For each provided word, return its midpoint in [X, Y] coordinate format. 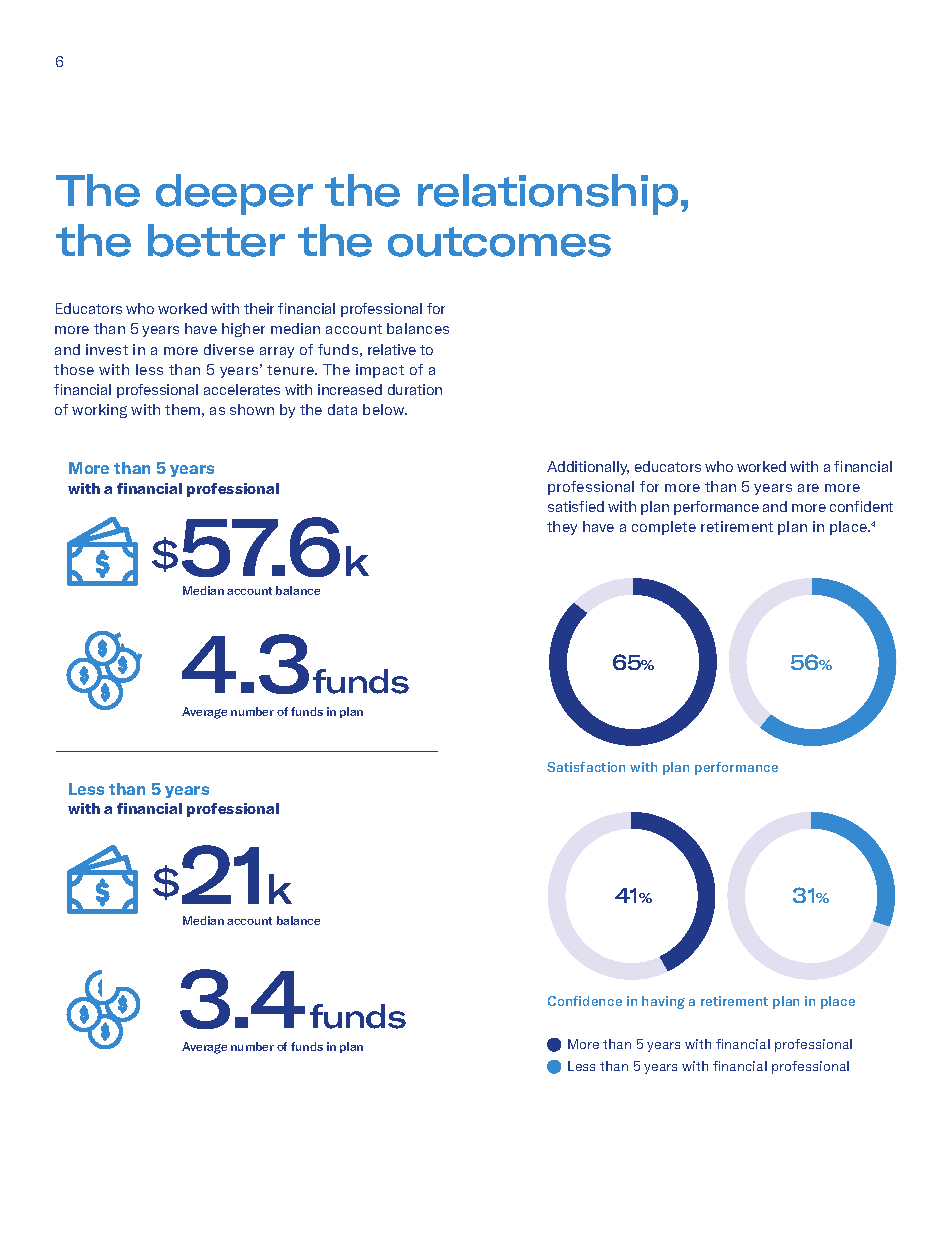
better [216, 240]
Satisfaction [586, 767]
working [99, 411]
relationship [548, 194]
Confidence [585, 1001]
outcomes [499, 242]
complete [664, 528]
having [663, 1002]
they [562, 528]
